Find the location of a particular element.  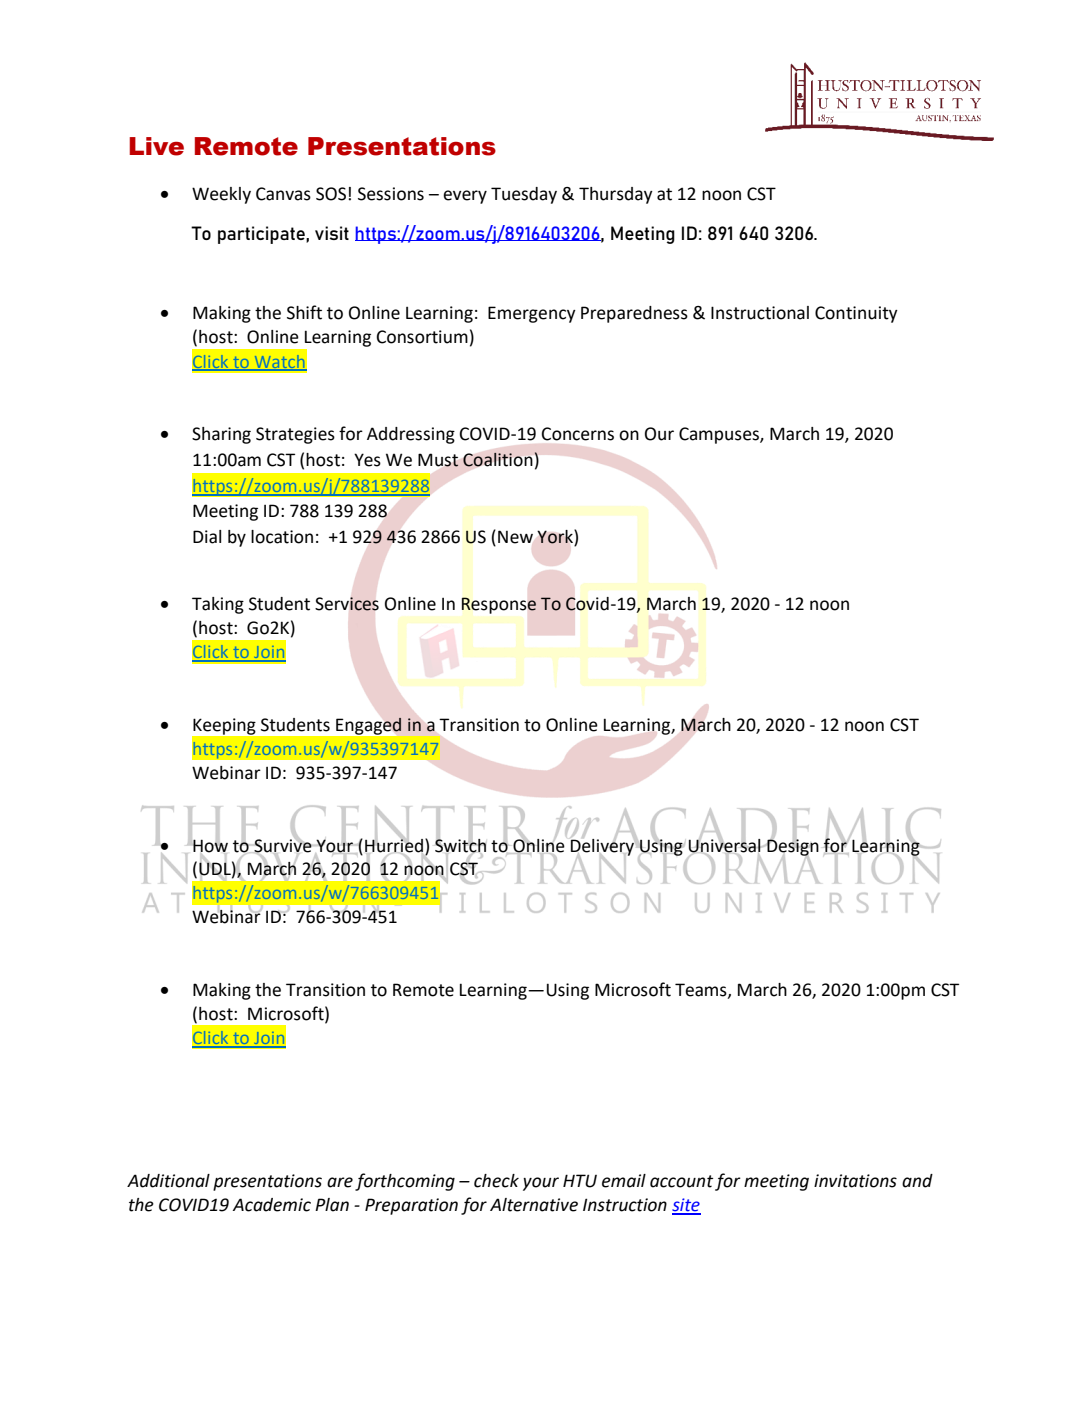

Alternative is located at coordinates (534, 1205).
